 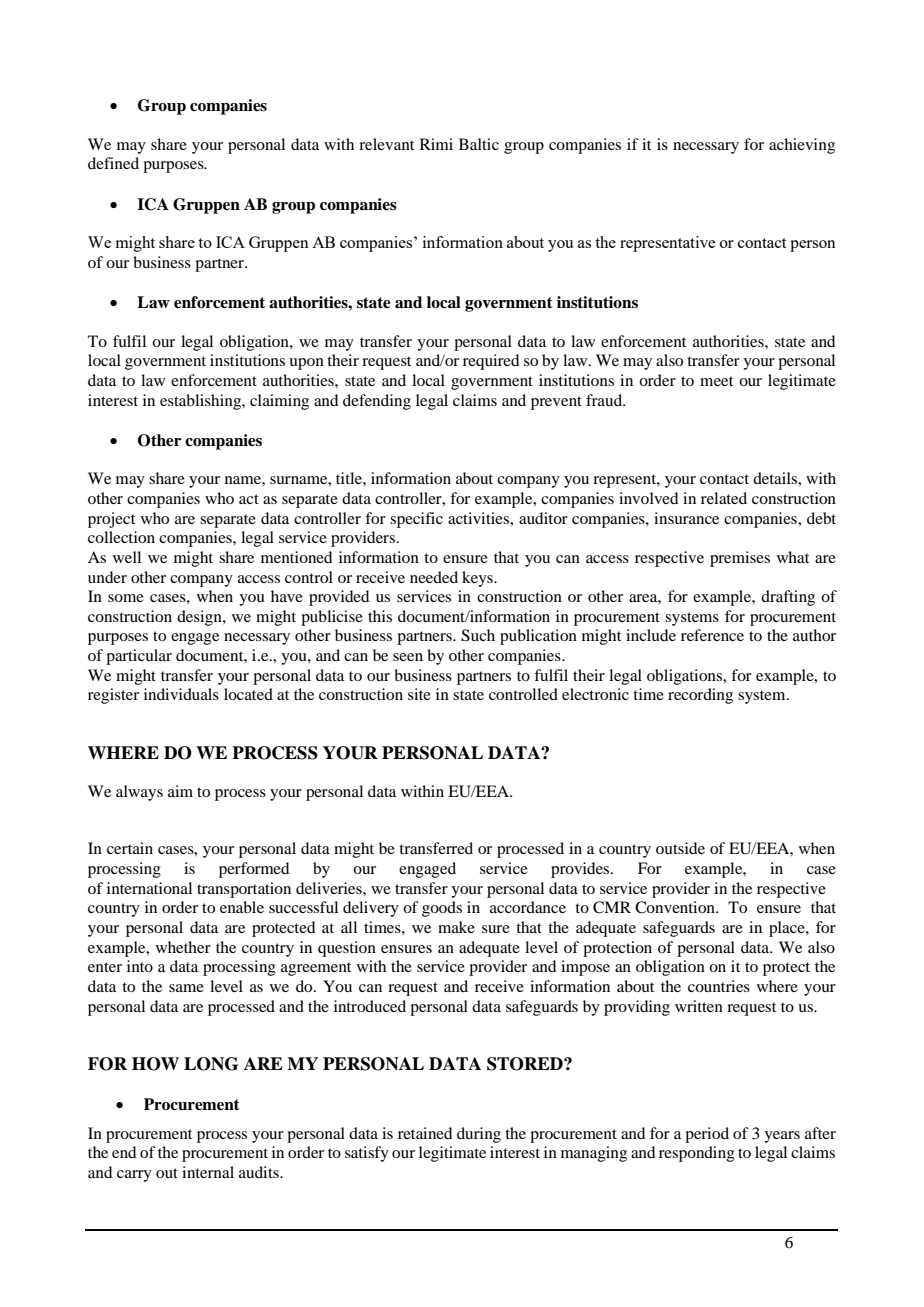 I want to click on achieving, so click(x=802, y=146).
